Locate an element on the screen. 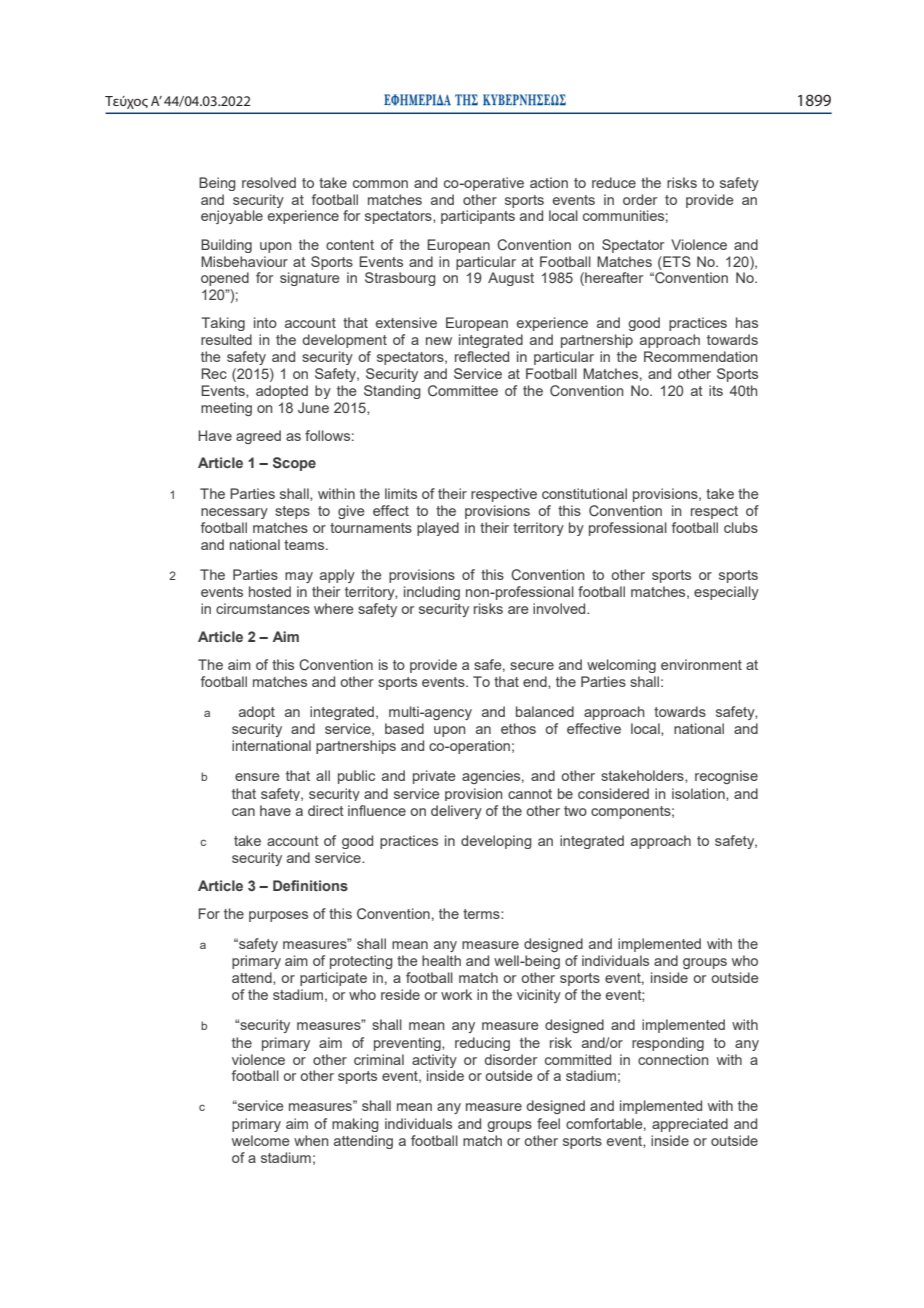 Image resolution: width=924 pixels, height=1308 pixels. secure is located at coordinates (532, 666).
